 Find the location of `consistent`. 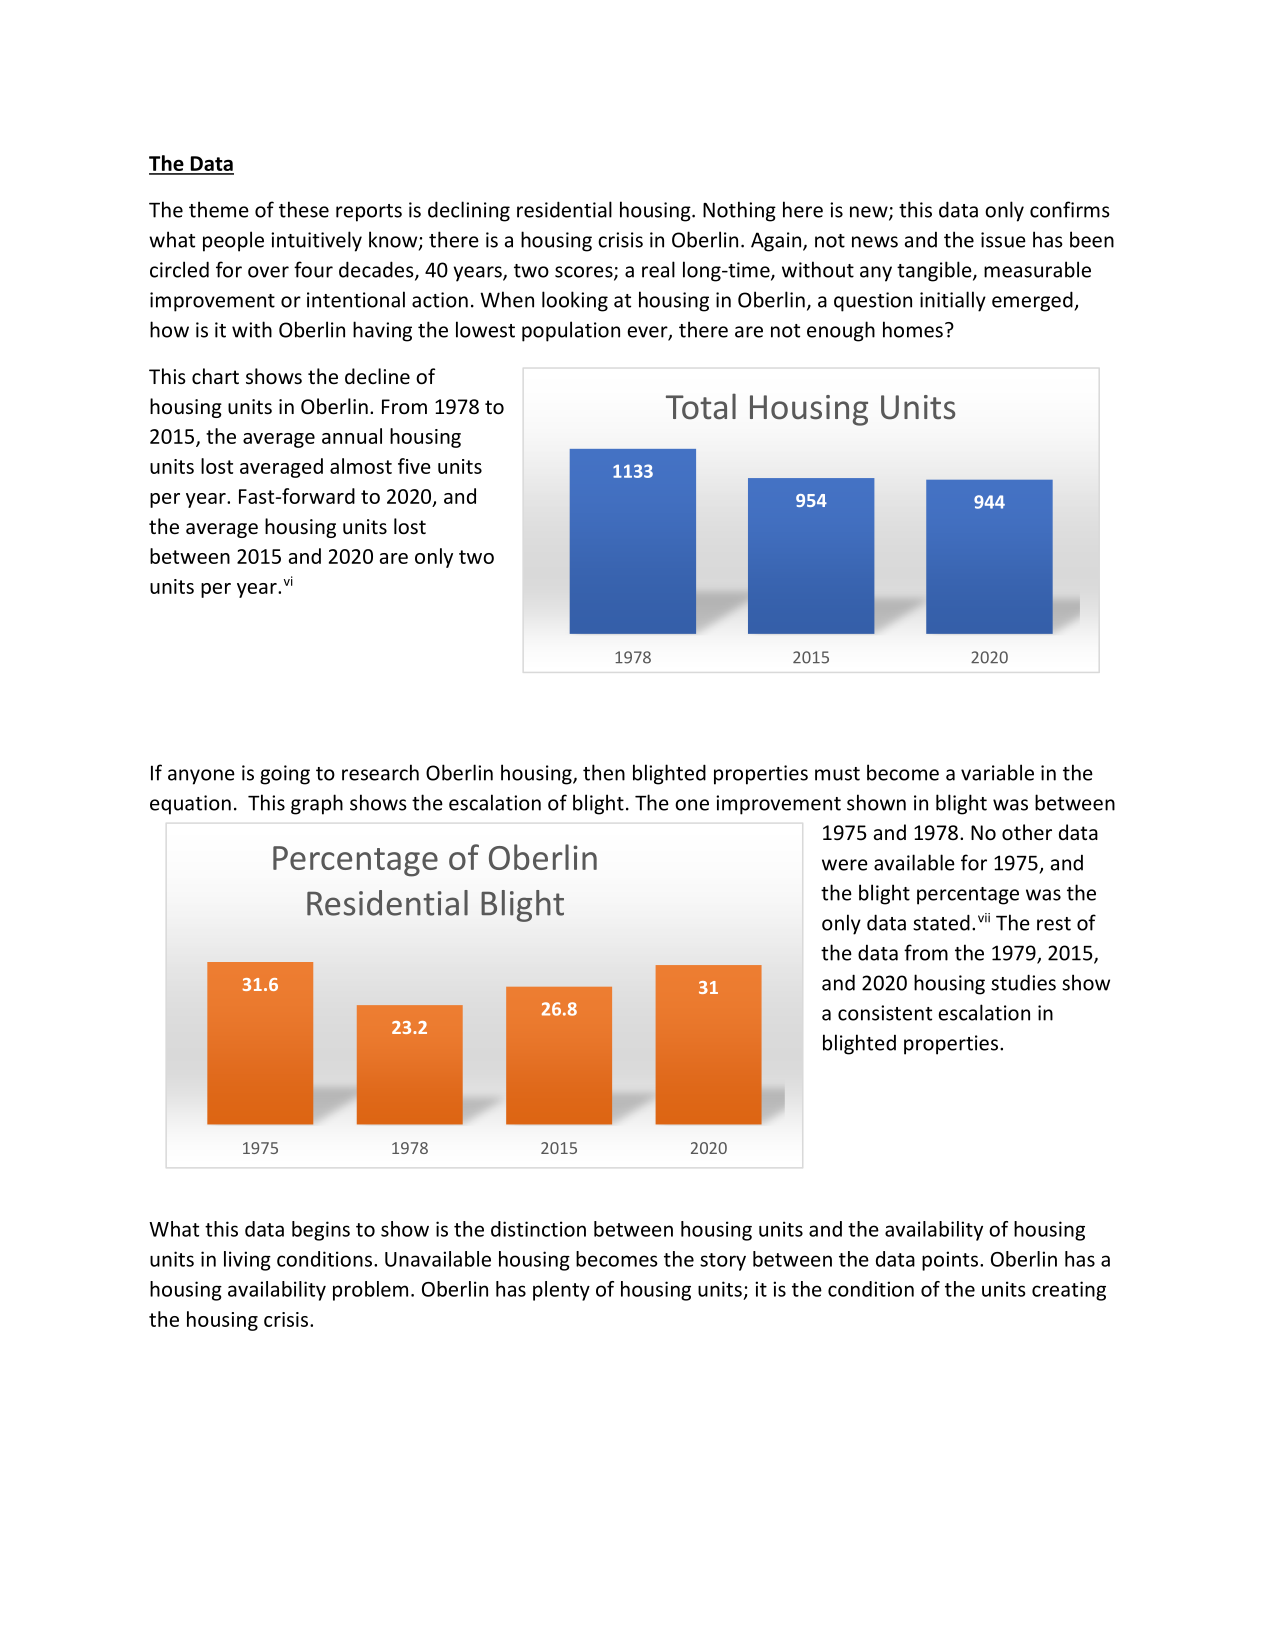

consistent is located at coordinates (885, 1013).
